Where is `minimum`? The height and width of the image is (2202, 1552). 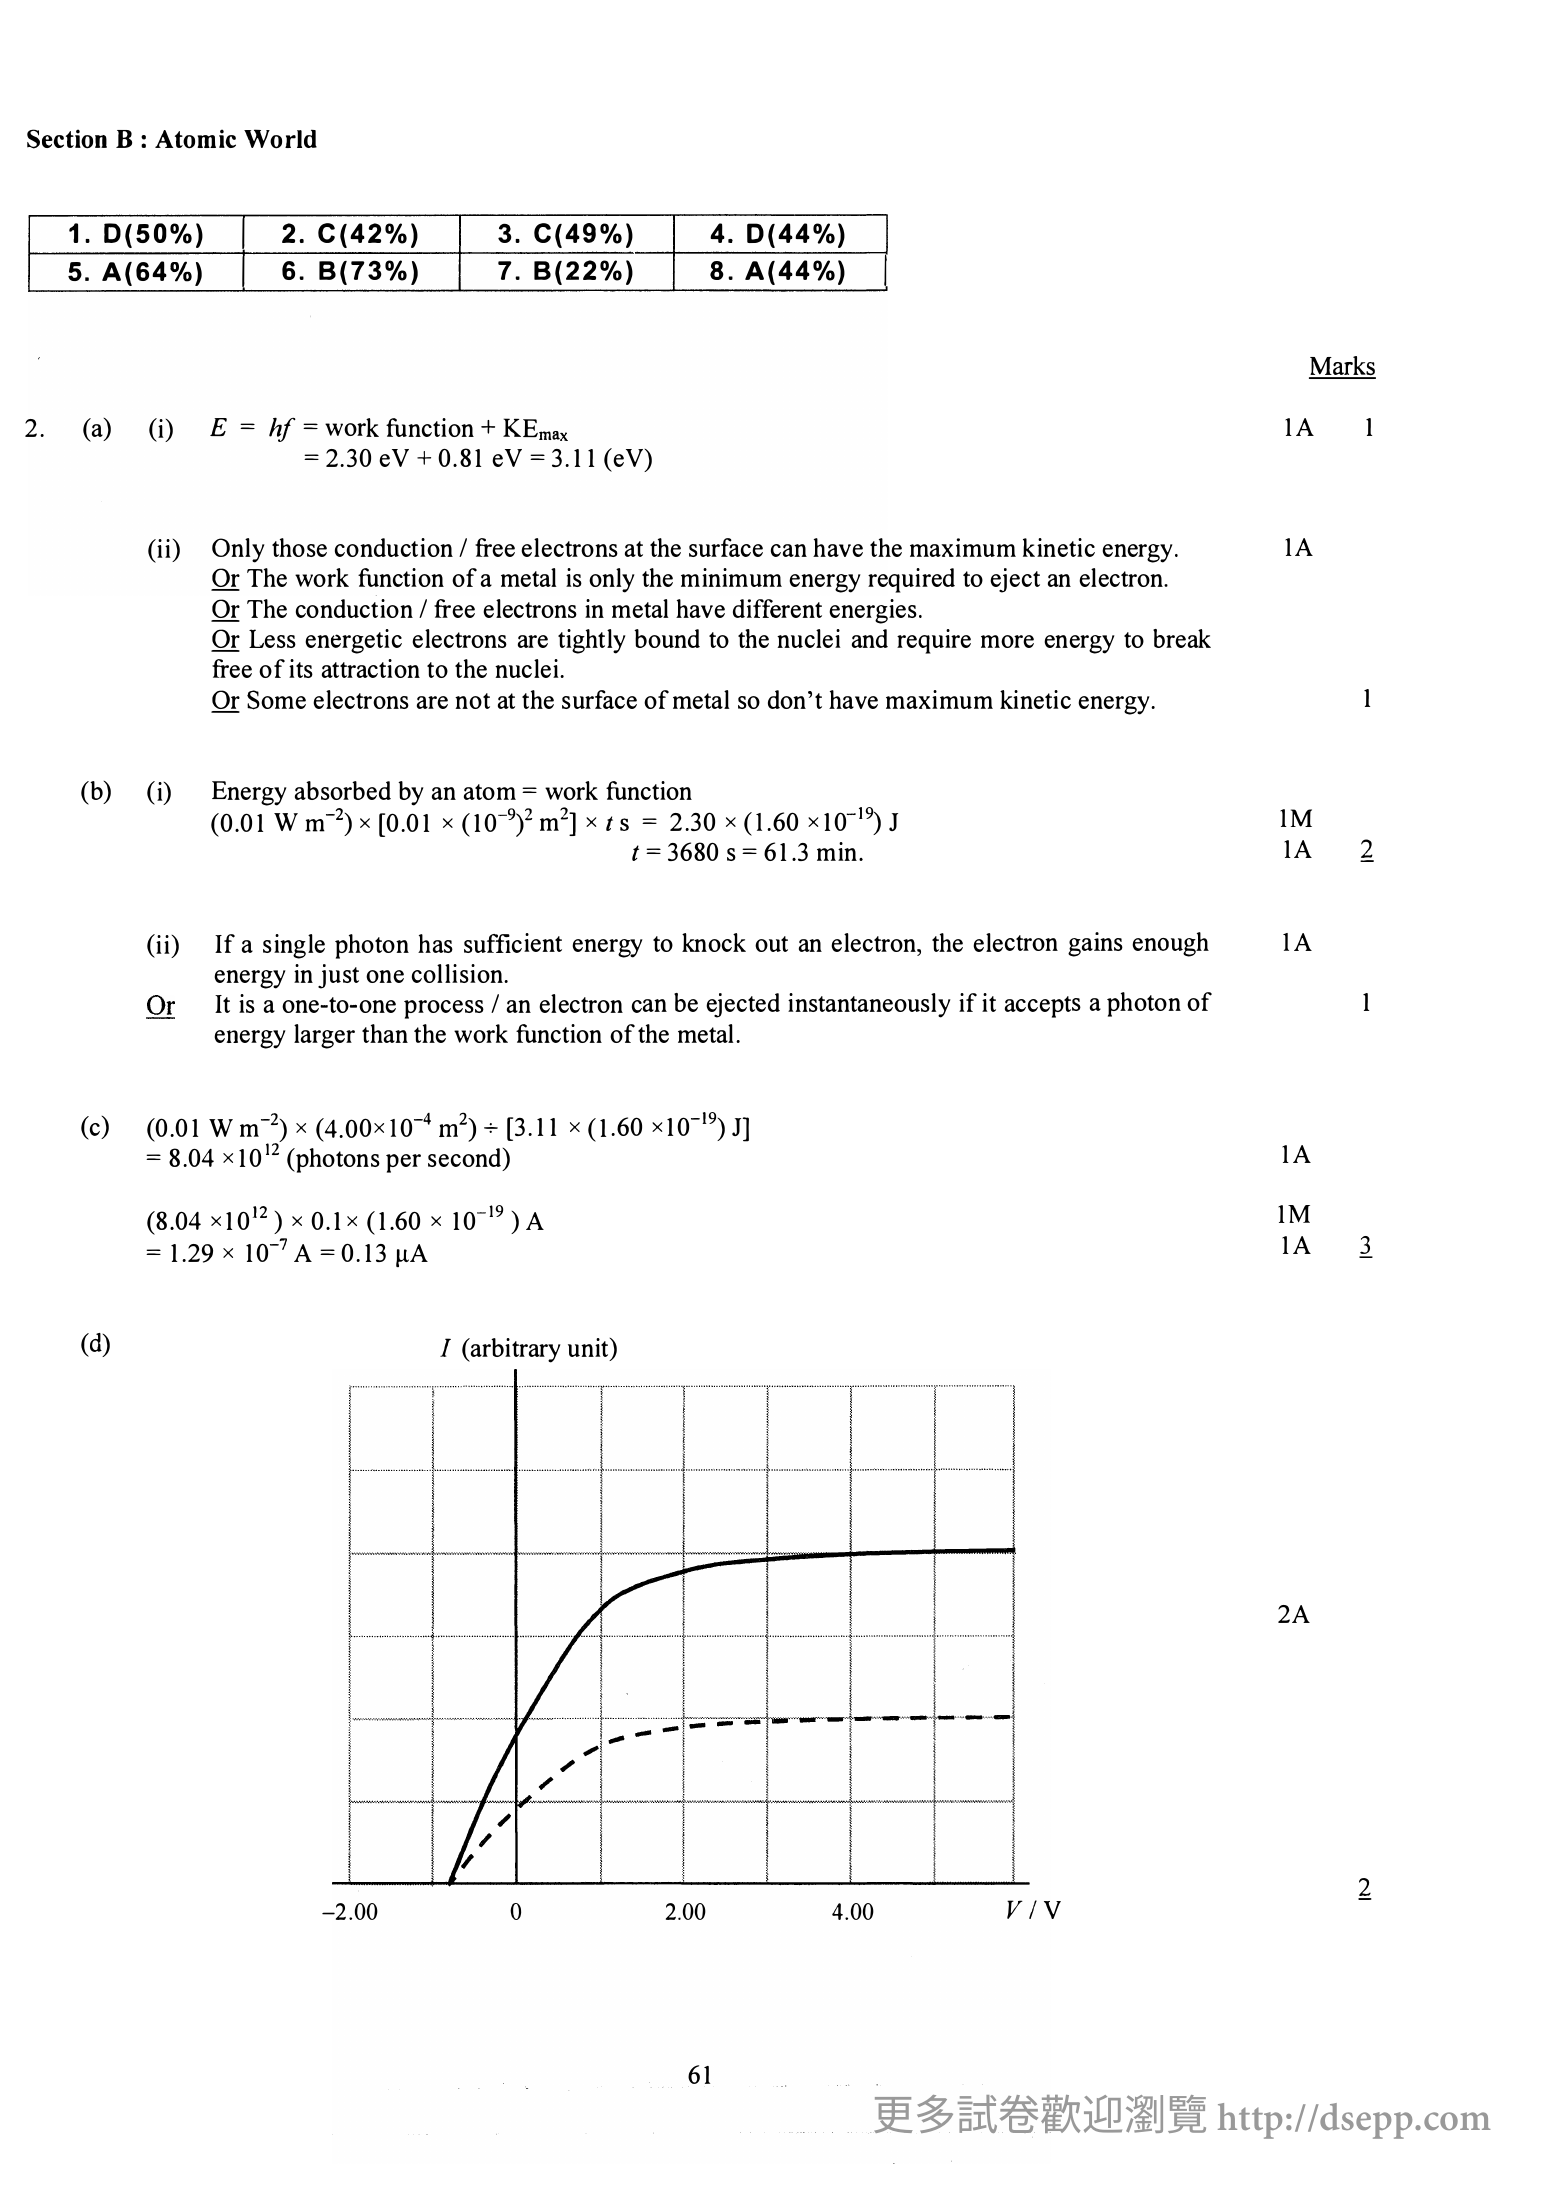
minimum is located at coordinates (731, 577).
